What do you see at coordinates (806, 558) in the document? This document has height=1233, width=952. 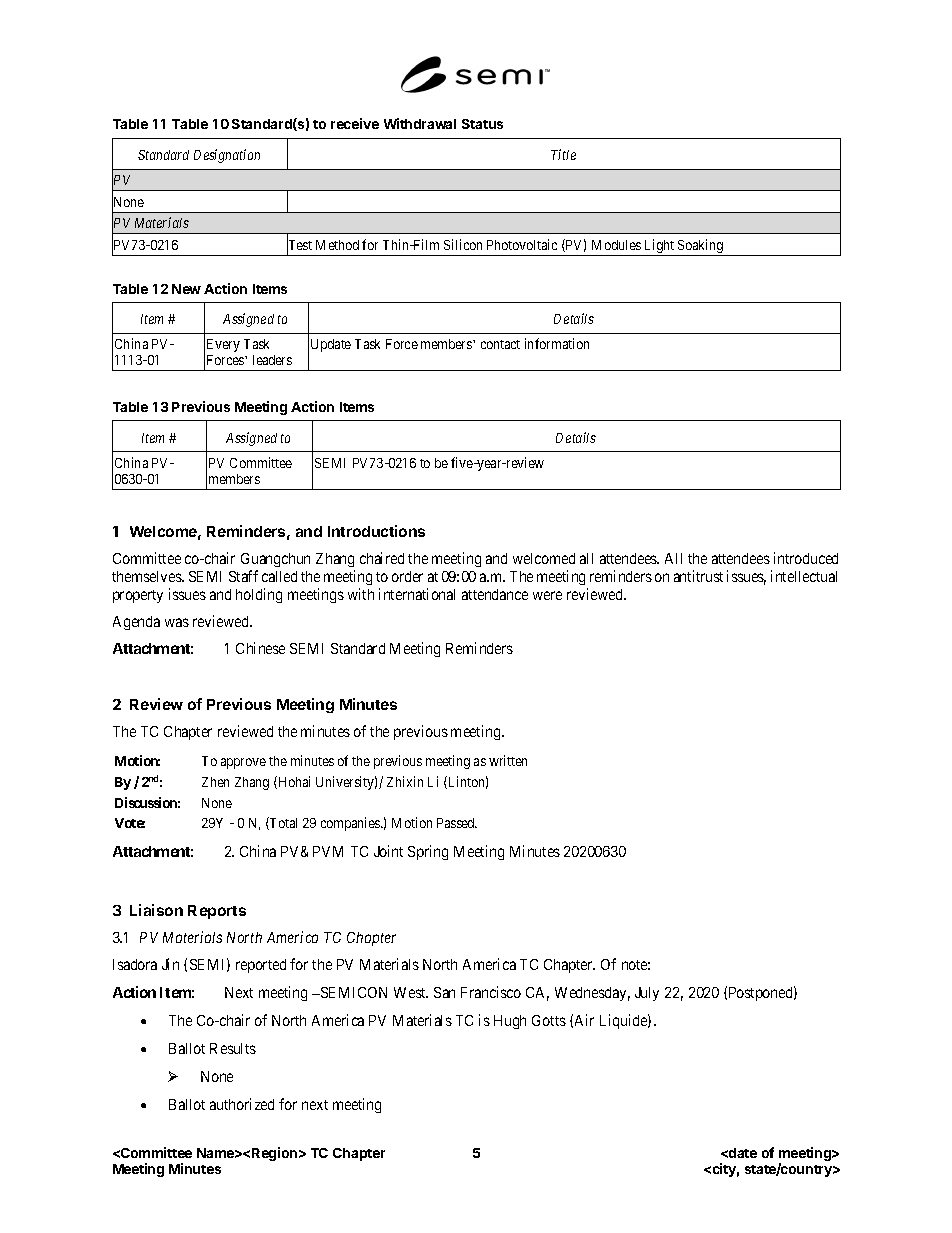 I see `introduced` at bounding box center [806, 558].
